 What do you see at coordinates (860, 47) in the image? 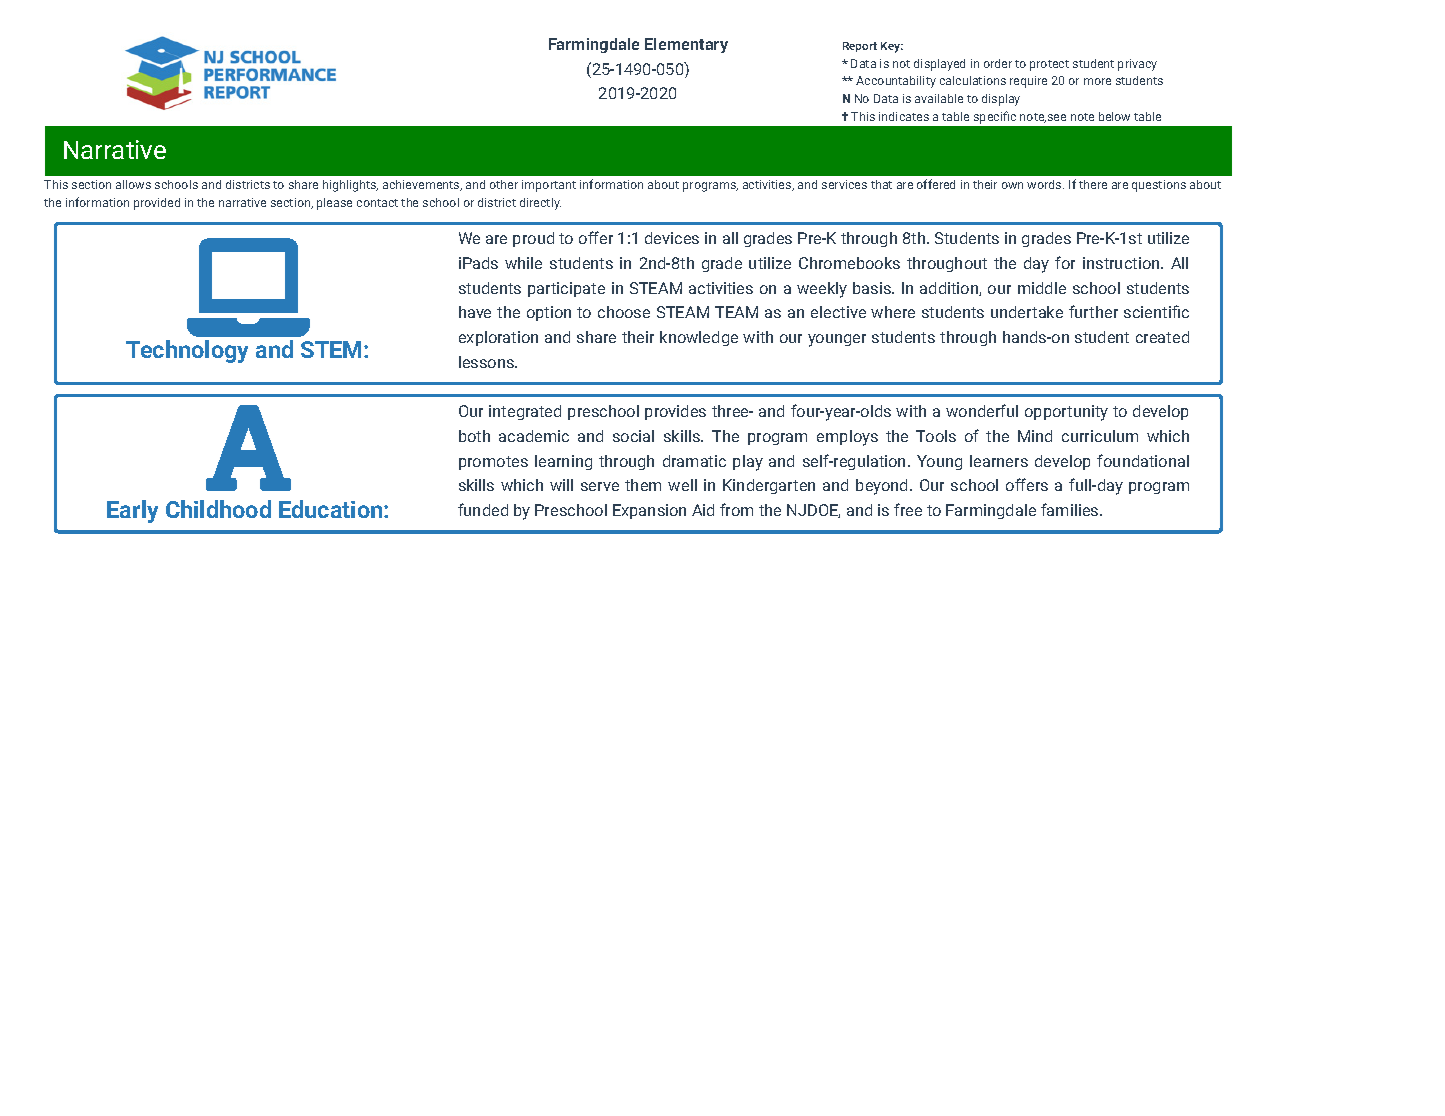
I see `Report` at bounding box center [860, 47].
